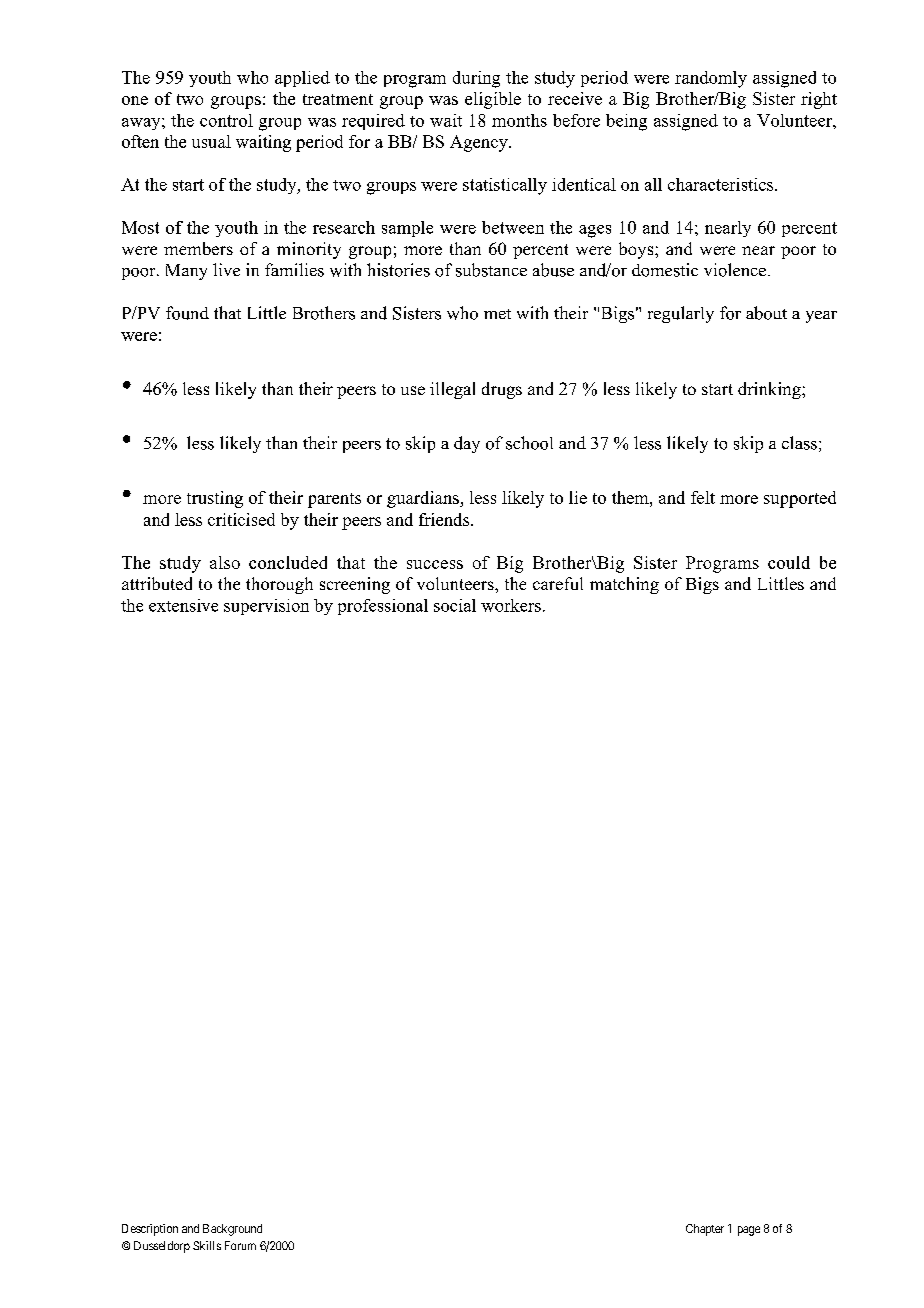 Image resolution: width=924 pixels, height=1308 pixels. I want to click on page, so click(749, 1231).
